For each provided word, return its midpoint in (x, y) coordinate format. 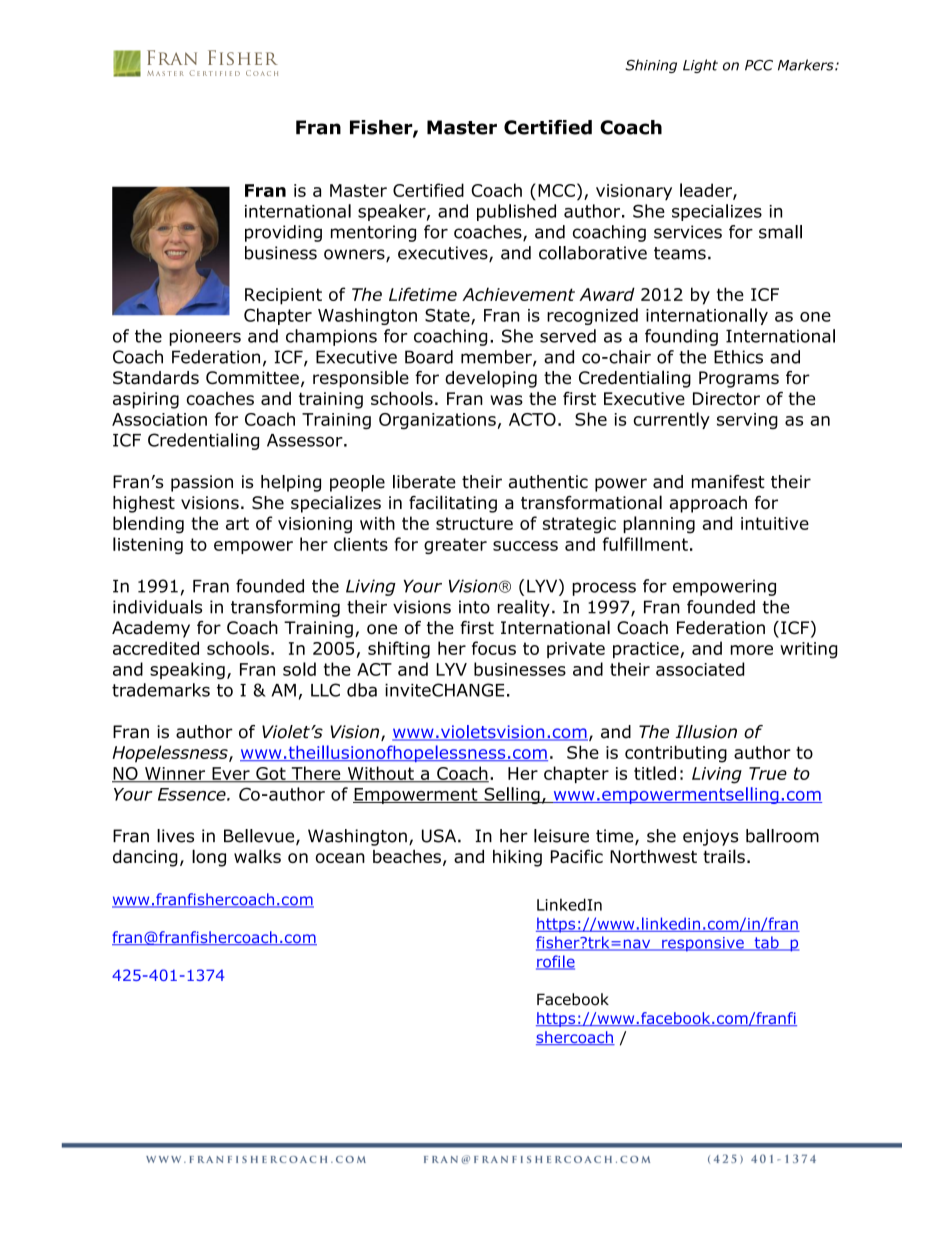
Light (700, 66)
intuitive (775, 523)
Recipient (283, 296)
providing (283, 233)
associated (700, 669)
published (516, 212)
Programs (739, 379)
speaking (187, 670)
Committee (252, 378)
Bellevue (260, 837)
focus (494, 648)
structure (474, 523)
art (237, 523)
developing (491, 379)
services (688, 232)
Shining (651, 66)
